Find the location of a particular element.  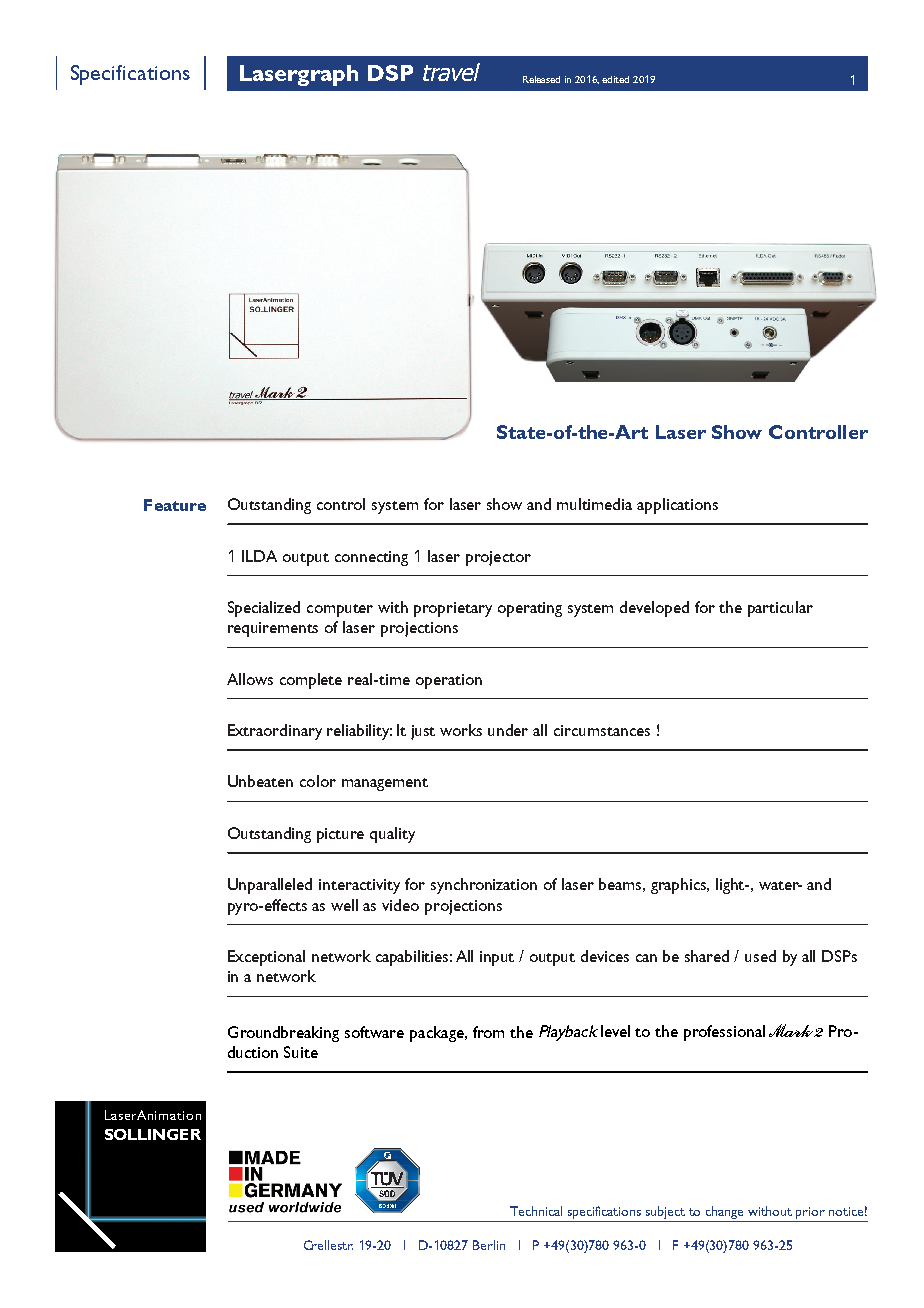

Allows is located at coordinates (250, 679).
